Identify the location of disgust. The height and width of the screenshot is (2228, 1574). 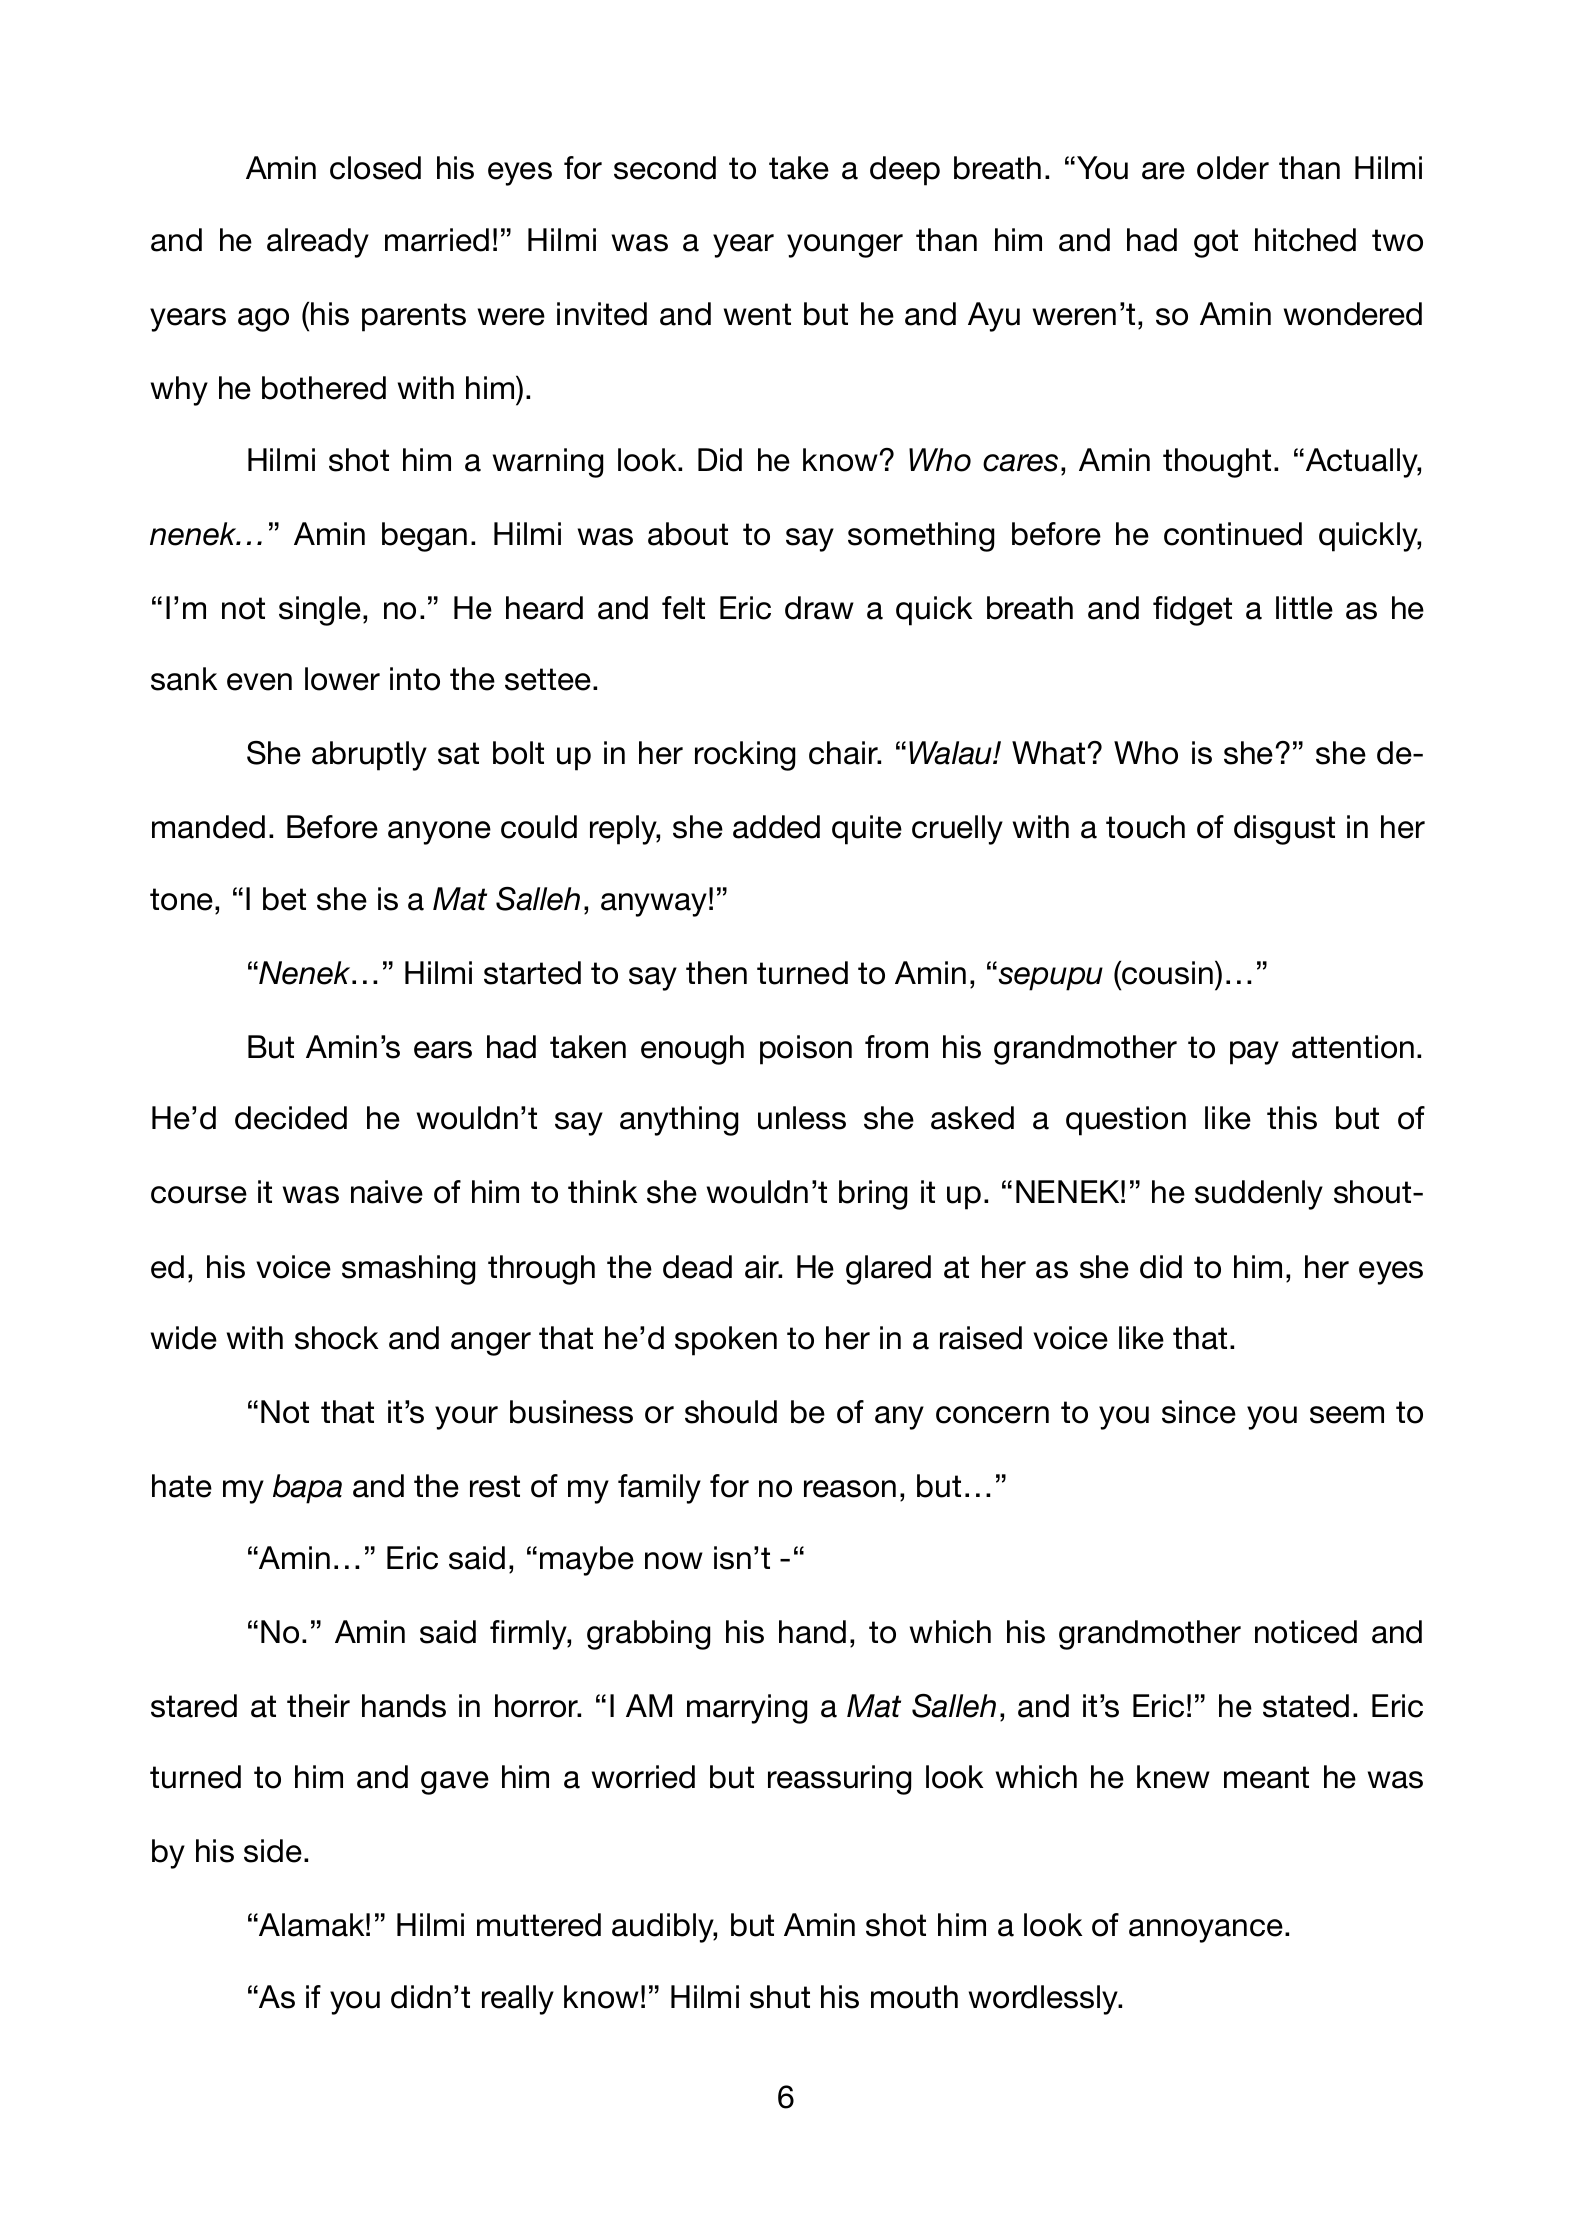
(1284, 830).
